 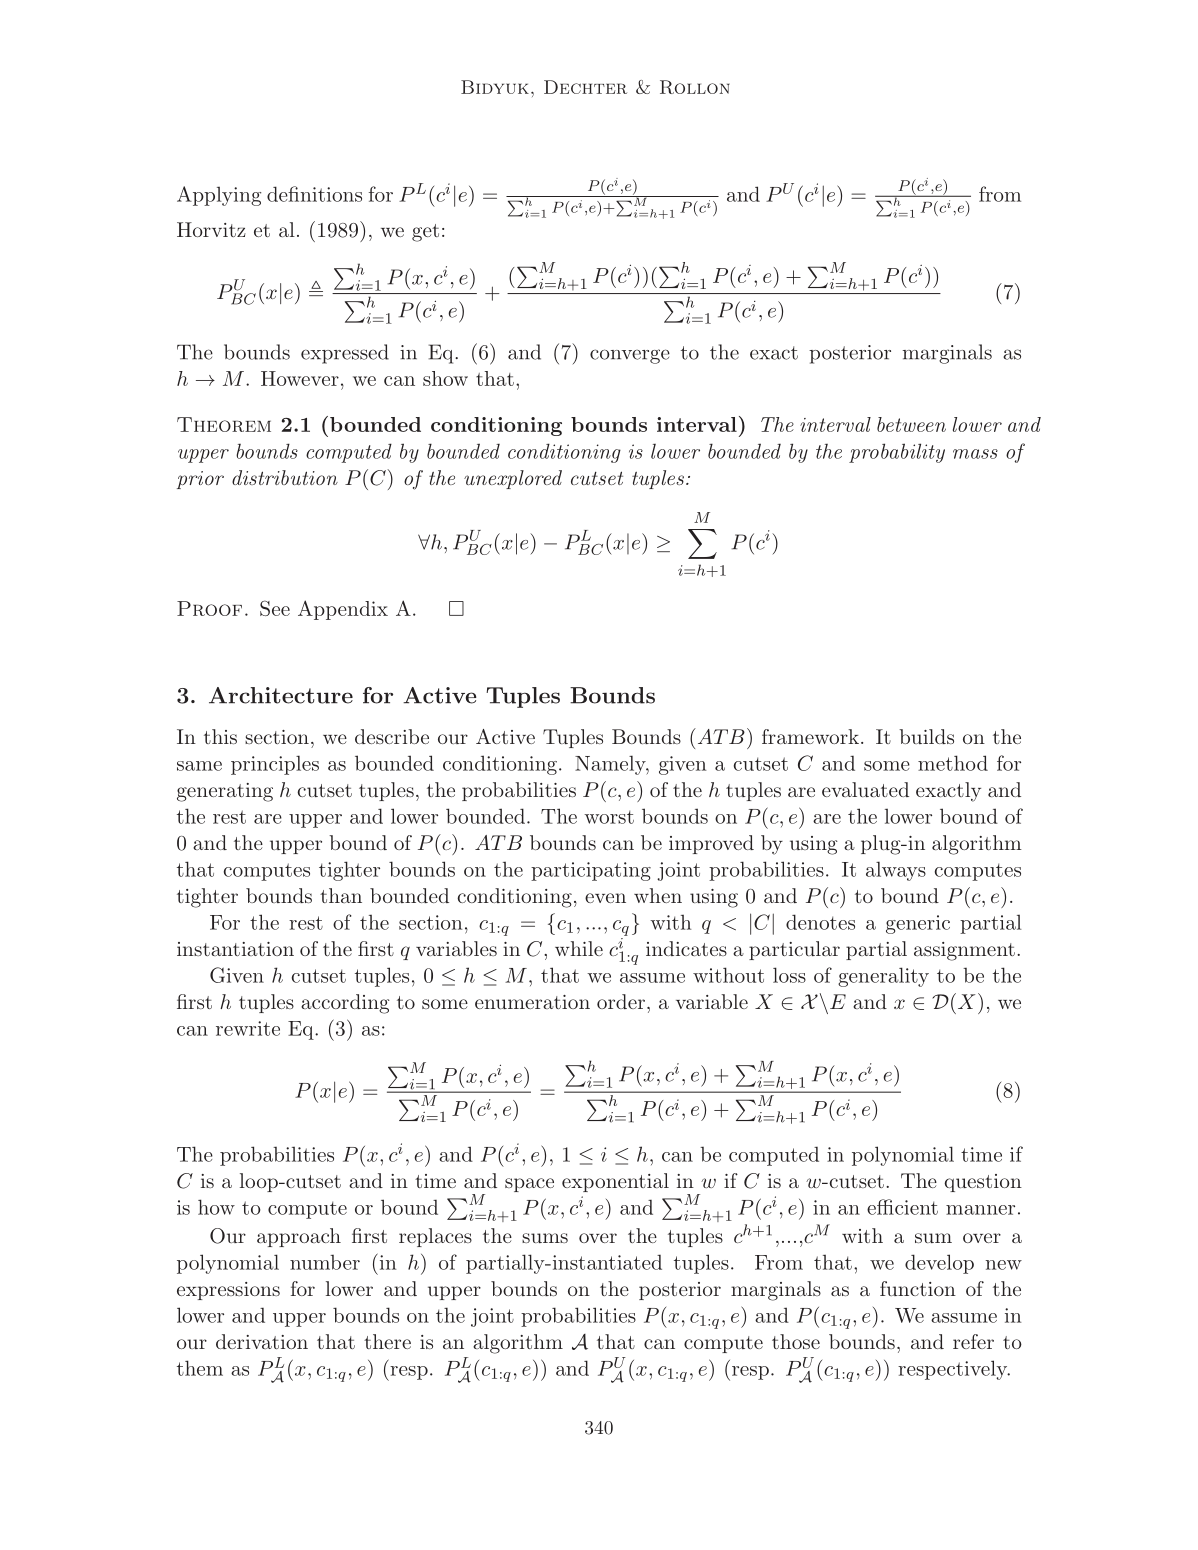 What do you see at coordinates (262, 1341) in the screenshot?
I see `derivation` at bounding box center [262, 1341].
